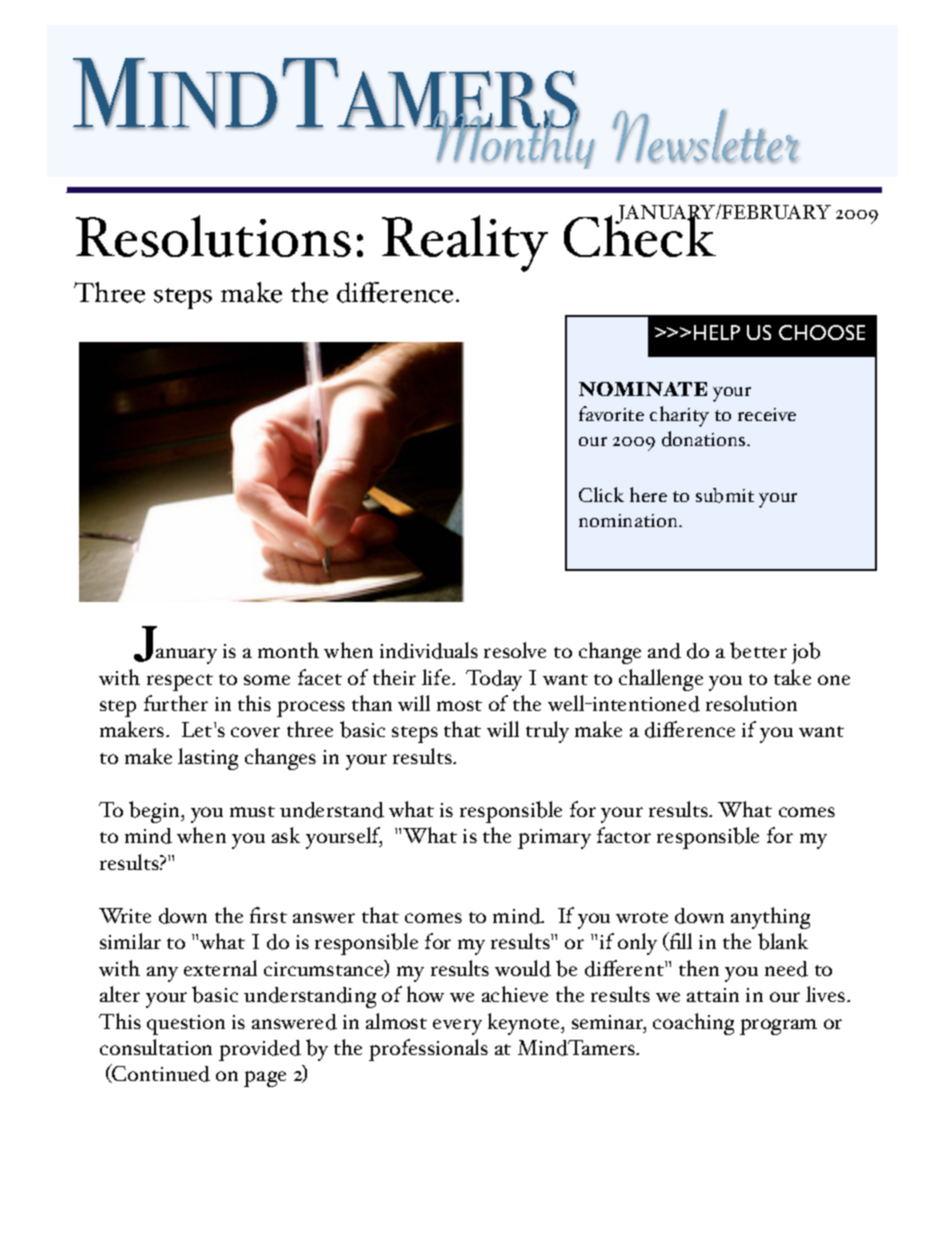 Image resolution: width=952 pixels, height=1233 pixels. Describe the element at coordinates (465, 243) in the page. I see `Reality` at that location.
